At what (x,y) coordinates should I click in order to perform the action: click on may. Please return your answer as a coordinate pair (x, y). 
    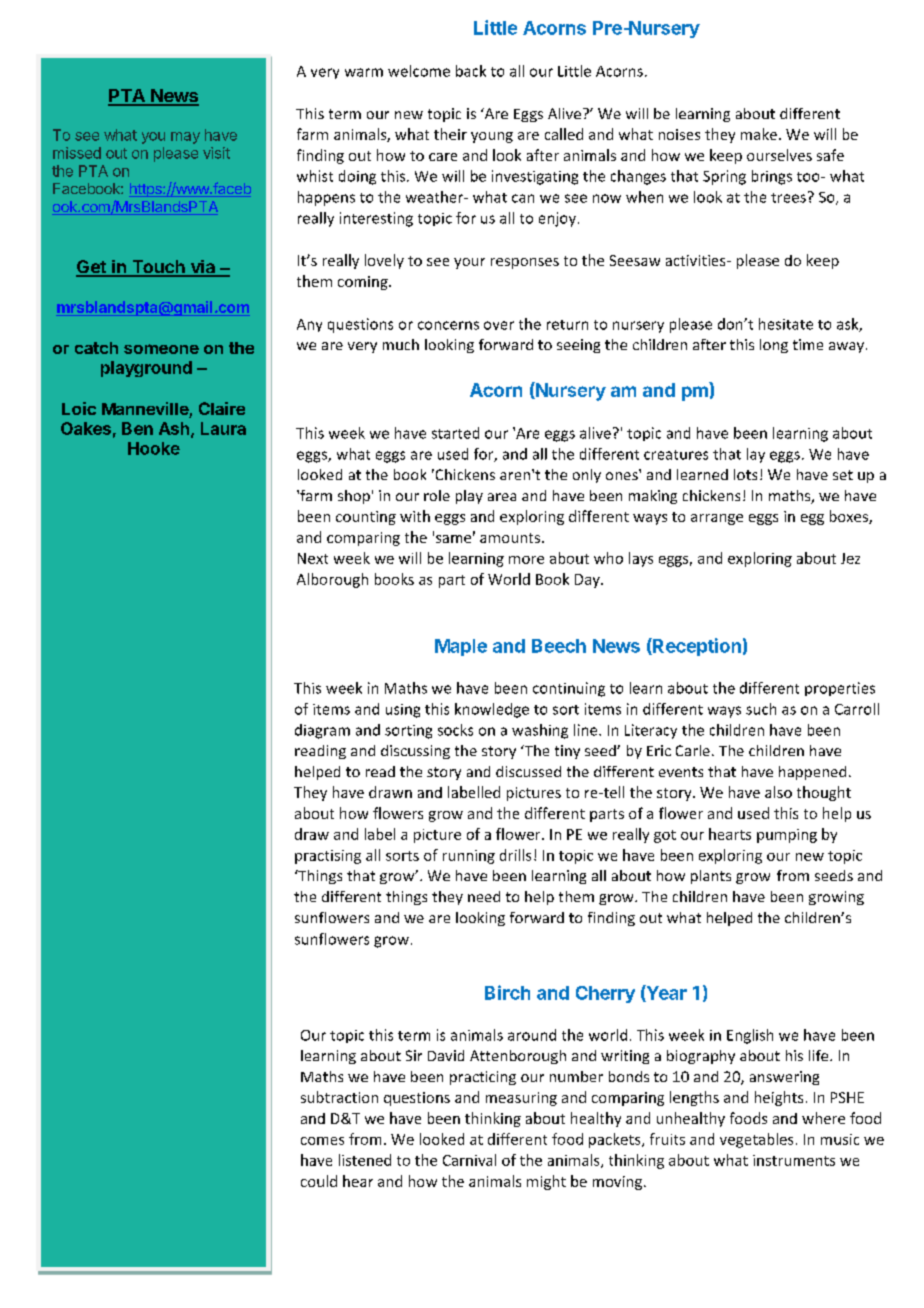
    Looking at the image, I should click on (185, 138).
